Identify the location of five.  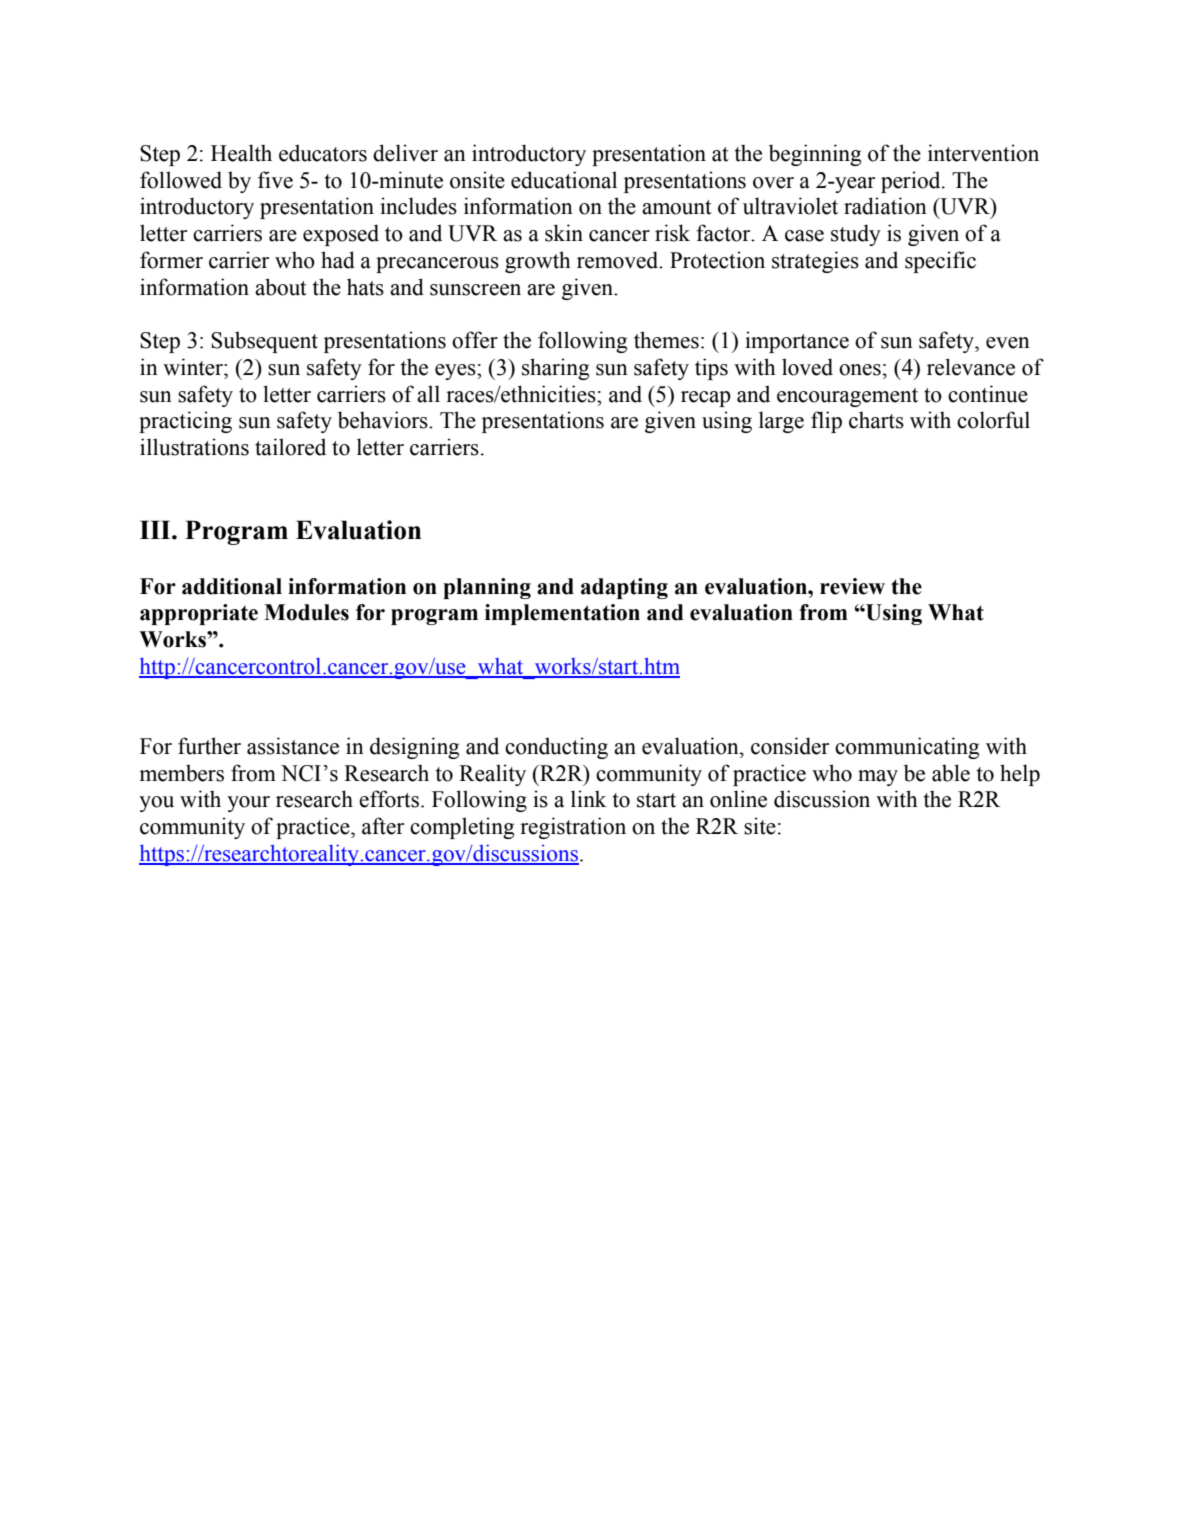
(275, 180).
